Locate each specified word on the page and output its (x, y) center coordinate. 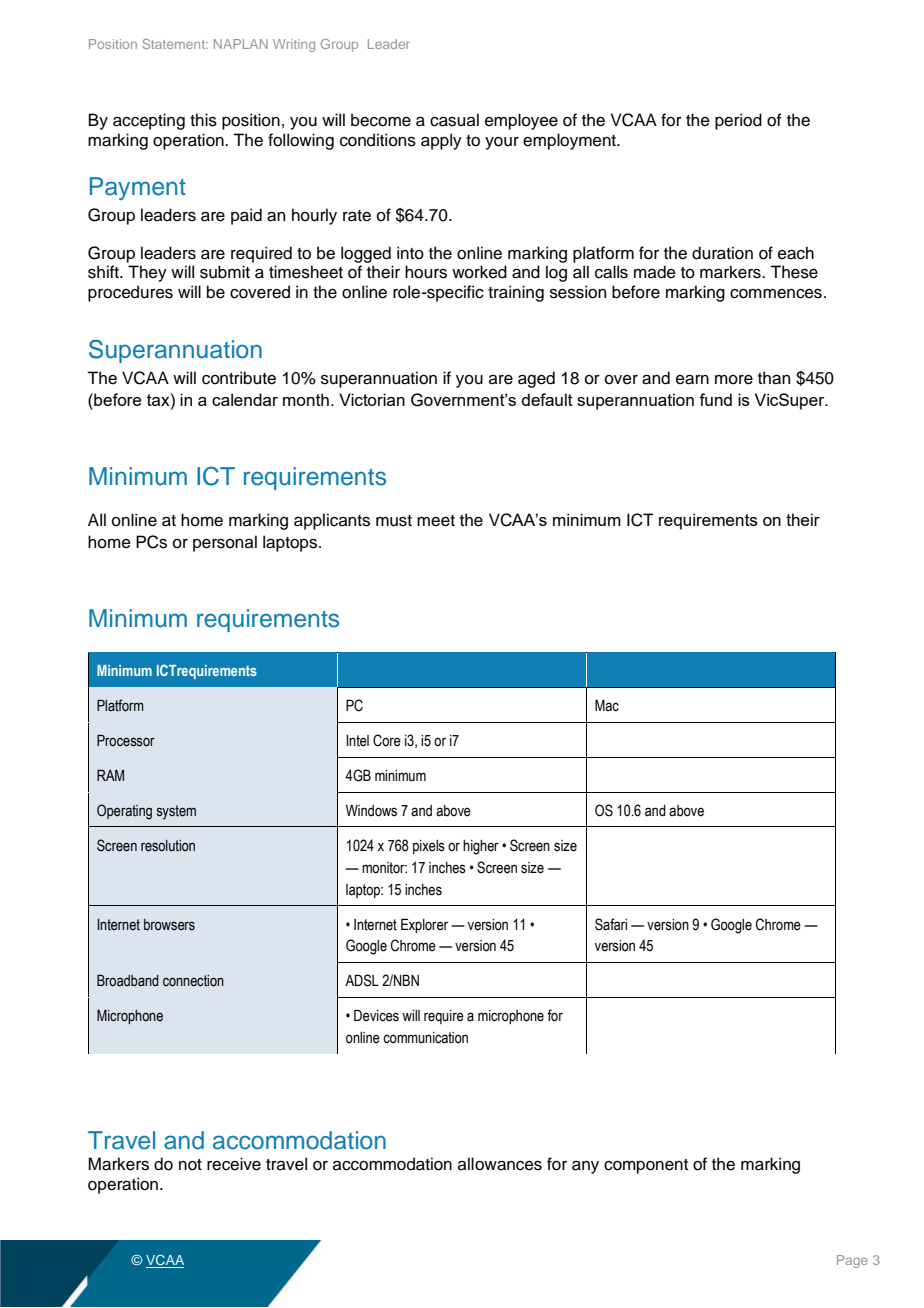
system (176, 812)
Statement (174, 44)
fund (715, 399)
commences (776, 294)
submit (225, 272)
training (516, 293)
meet (436, 521)
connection (193, 981)
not (190, 1165)
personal (225, 543)
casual (454, 120)
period (738, 121)
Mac (607, 705)
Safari (611, 924)
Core (387, 740)
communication (425, 1038)
